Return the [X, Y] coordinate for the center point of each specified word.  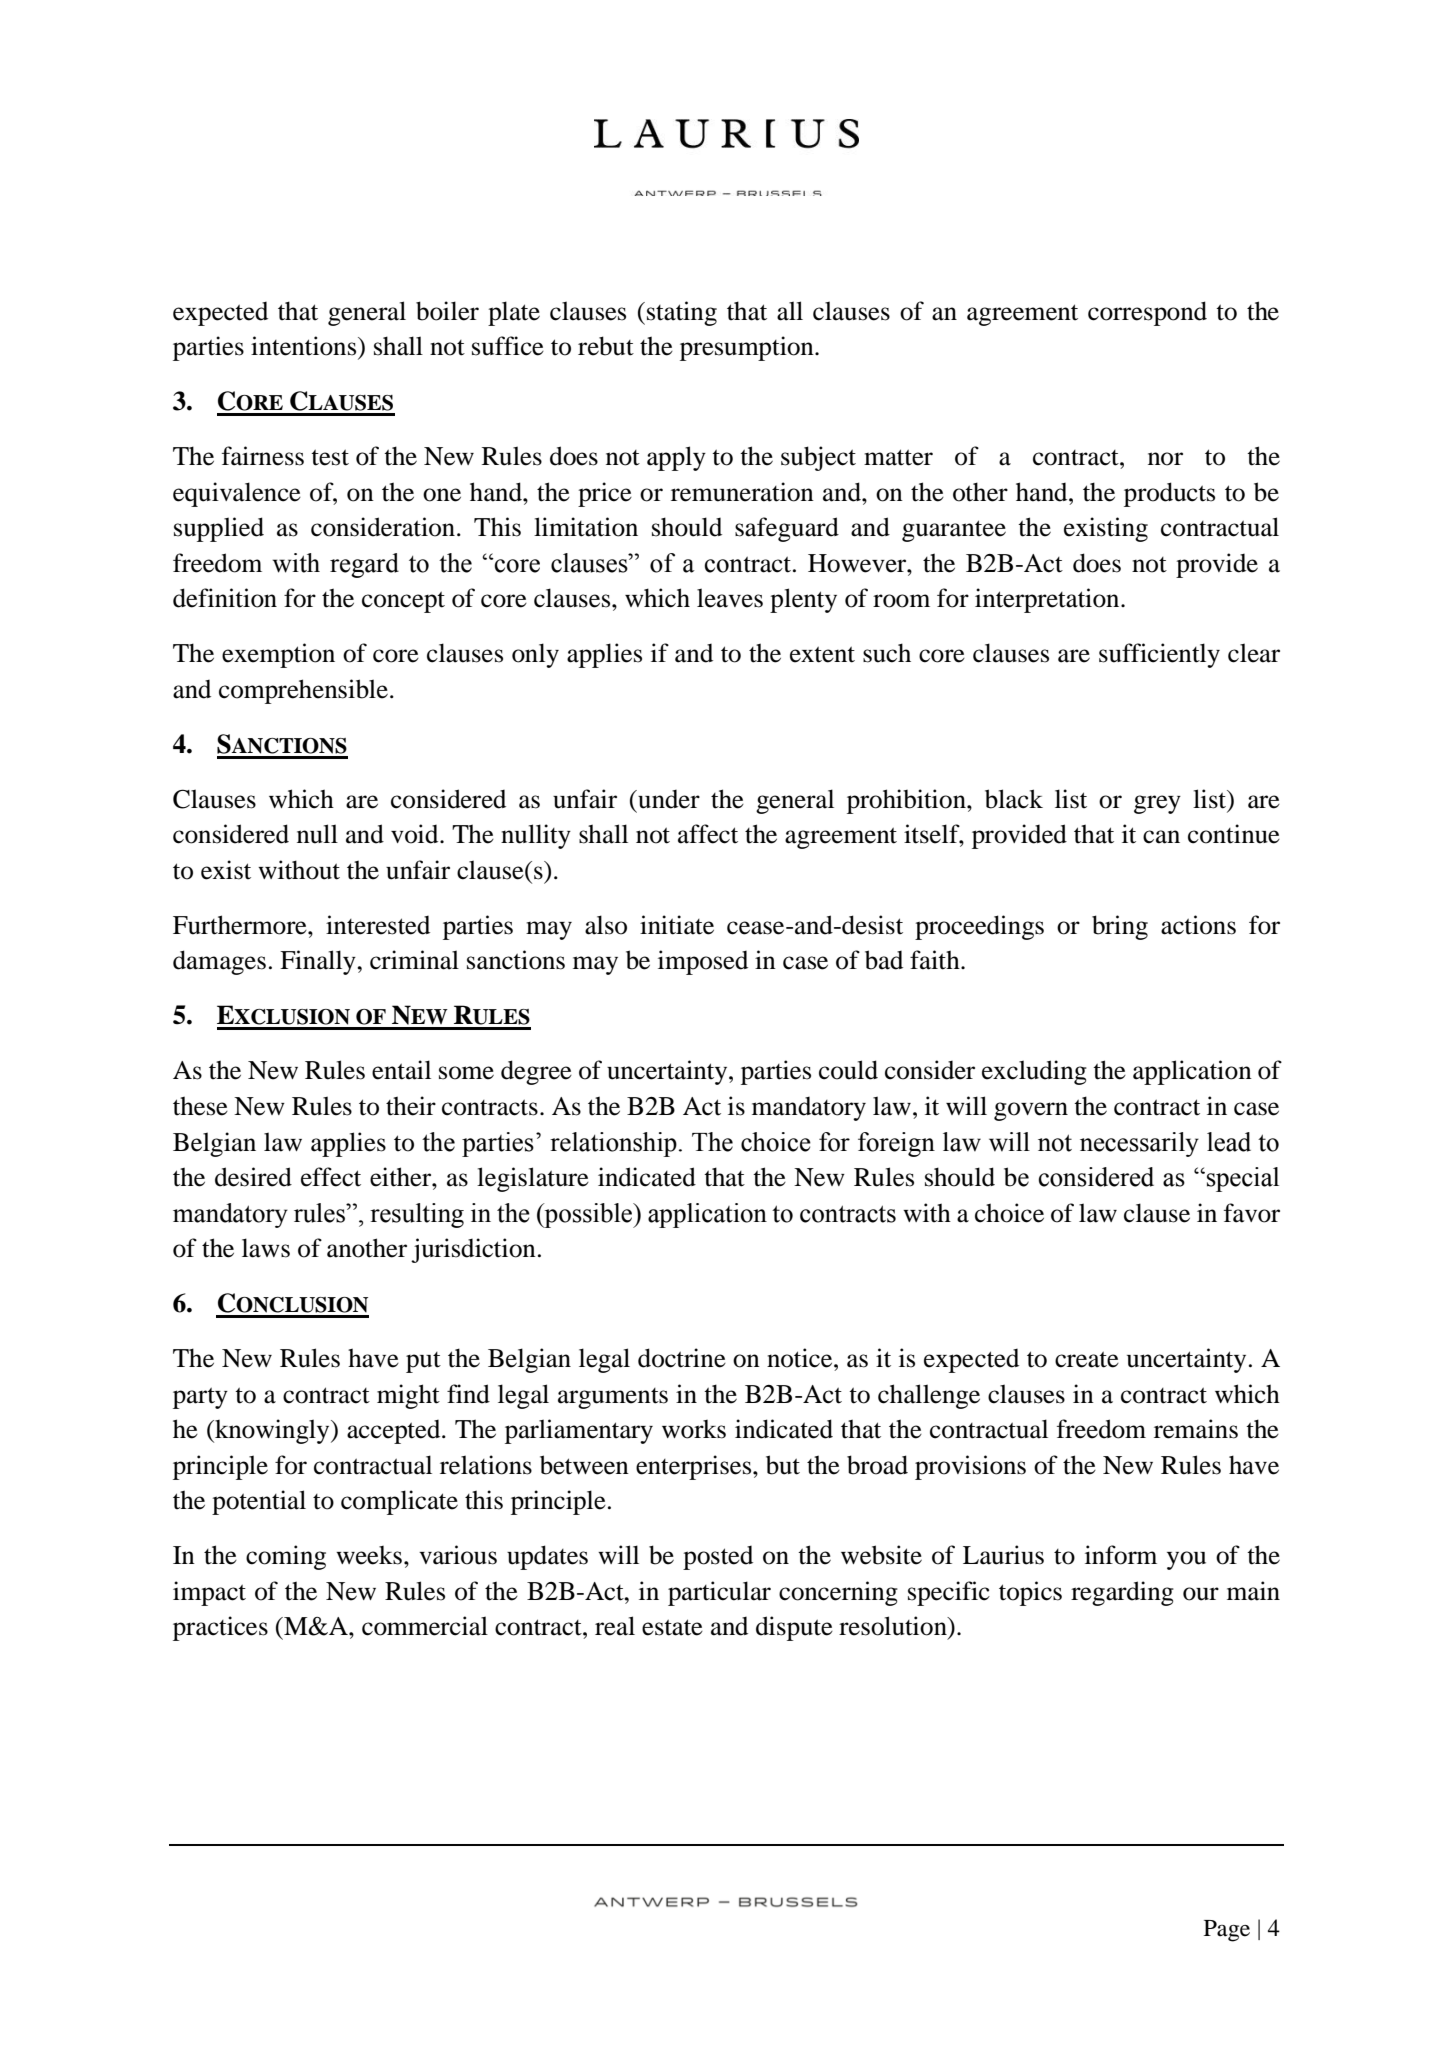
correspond [1147, 313]
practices [220, 1628]
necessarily [1139, 1144]
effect [331, 1177]
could [848, 1070]
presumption [748, 348]
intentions [305, 346]
